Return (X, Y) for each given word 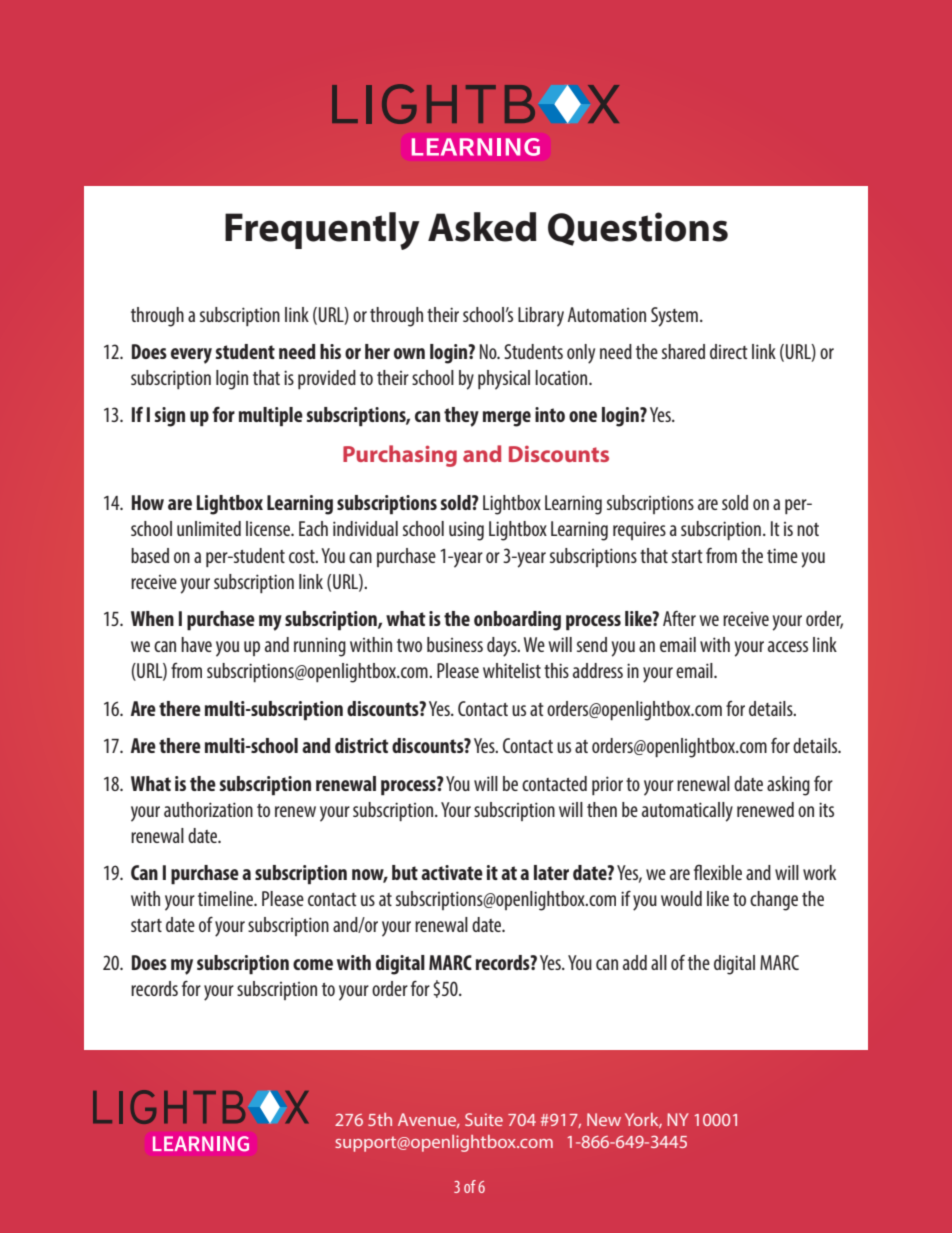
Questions (638, 229)
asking (788, 786)
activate (452, 872)
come (313, 964)
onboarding (517, 621)
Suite (484, 1119)
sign (170, 417)
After (679, 618)
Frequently (322, 231)
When (152, 618)
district (362, 745)
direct (729, 351)
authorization (208, 809)
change (774, 901)
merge (507, 419)
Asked (482, 227)
